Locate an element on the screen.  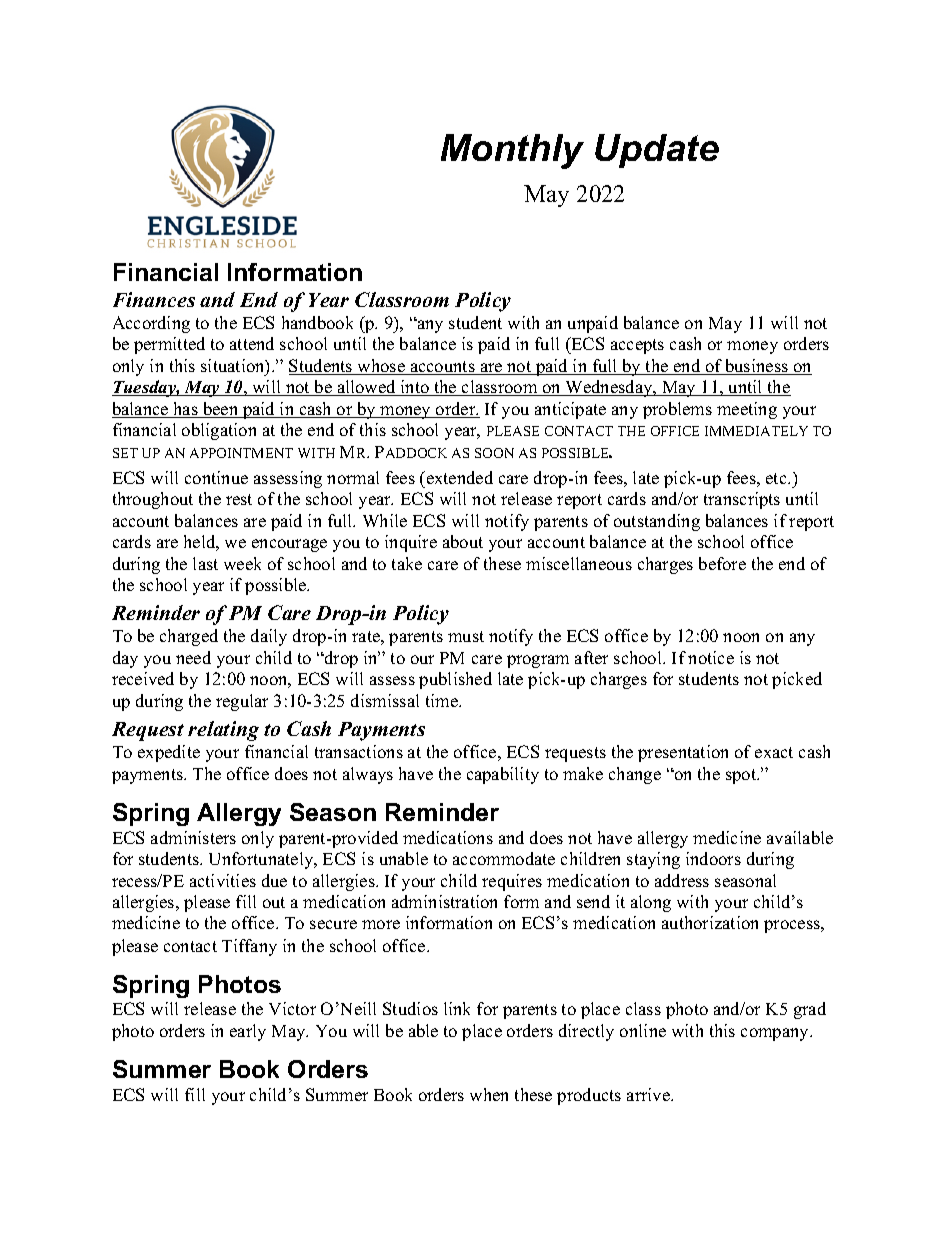
when is located at coordinates (489, 1094).
